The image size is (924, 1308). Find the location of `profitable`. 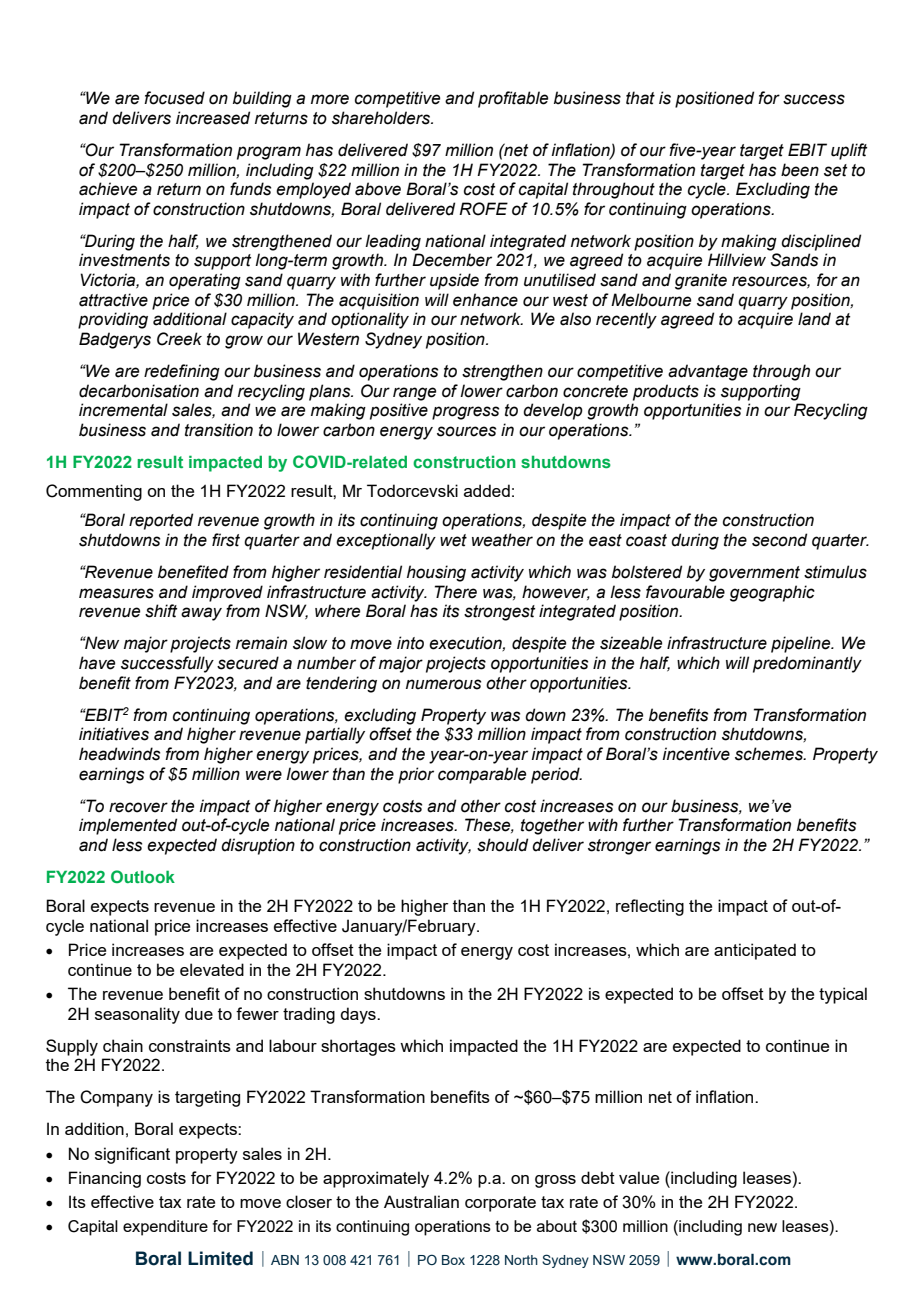

profitable is located at coordinates (513, 99).
